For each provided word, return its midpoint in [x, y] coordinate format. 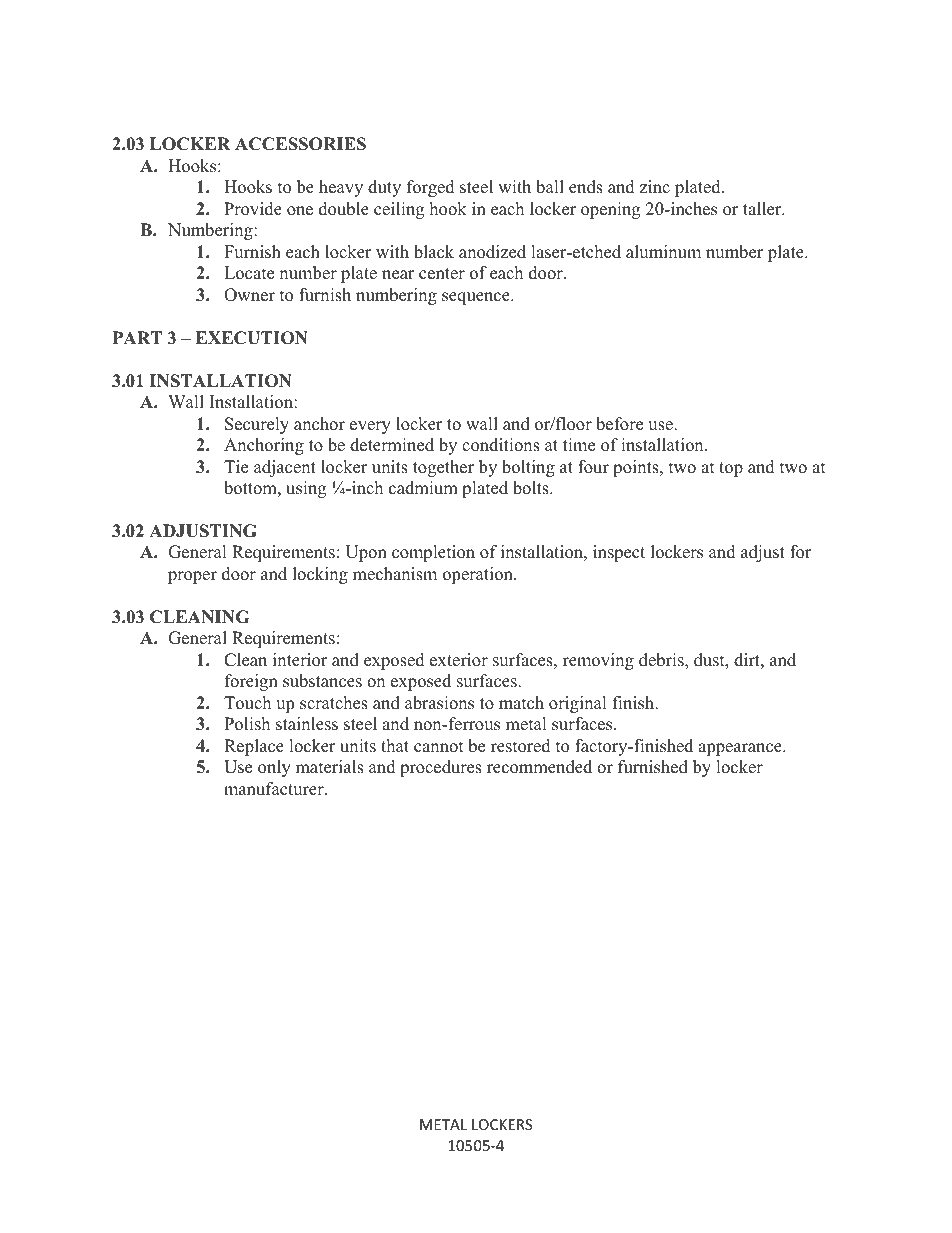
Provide [253, 209]
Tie [236, 467]
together [443, 468]
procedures [441, 768]
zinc [654, 187]
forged [431, 188]
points [637, 468]
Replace [254, 747]
